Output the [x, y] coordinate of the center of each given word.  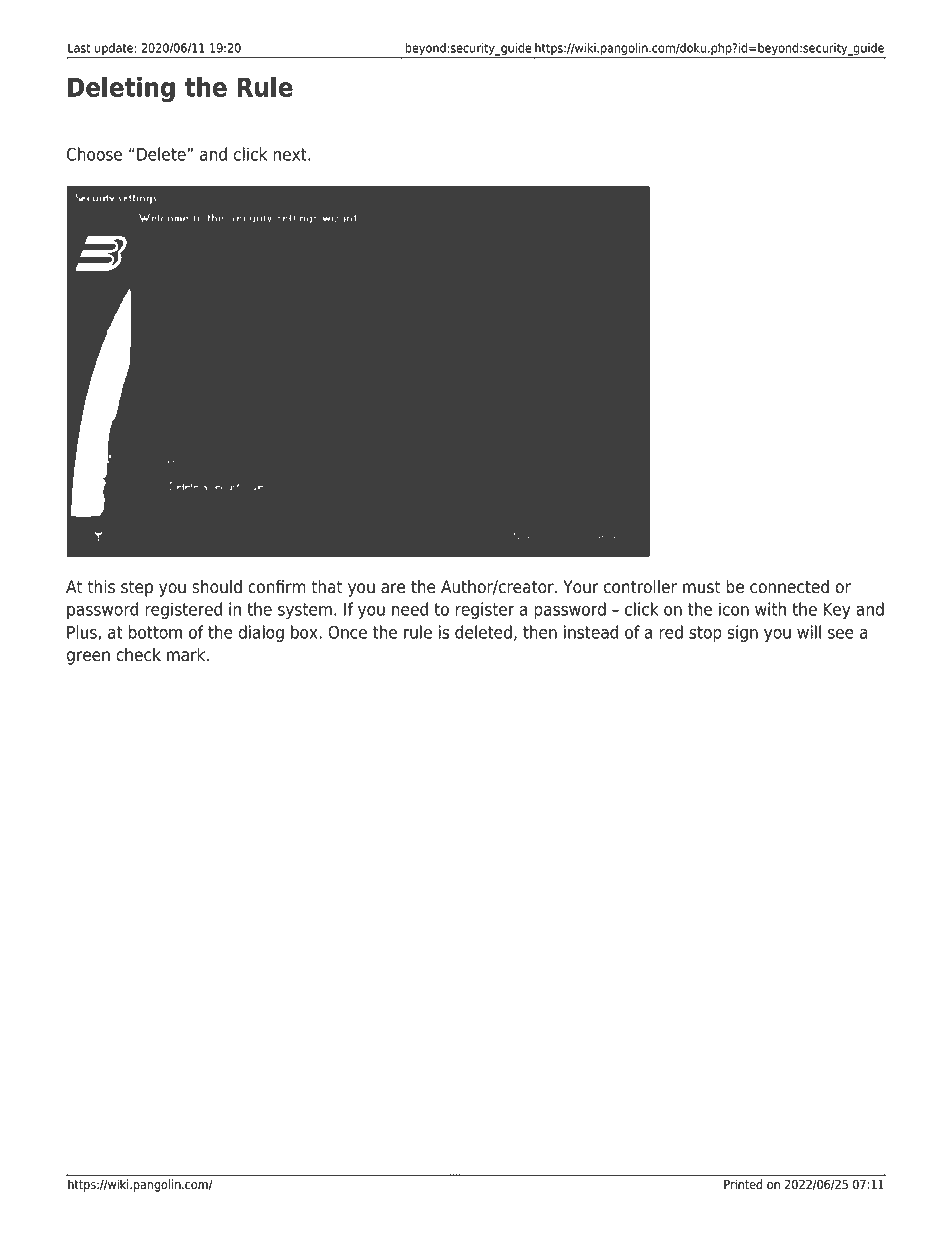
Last [79, 48]
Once [347, 632]
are [393, 588]
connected [789, 587]
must [702, 587]
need [410, 609]
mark [187, 655]
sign [742, 633]
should [217, 587]
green [88, 658]
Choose [94, 154]
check [138, 655]
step [137, 589]
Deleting [121, 89]
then [540, 632]
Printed [743, 1184]
